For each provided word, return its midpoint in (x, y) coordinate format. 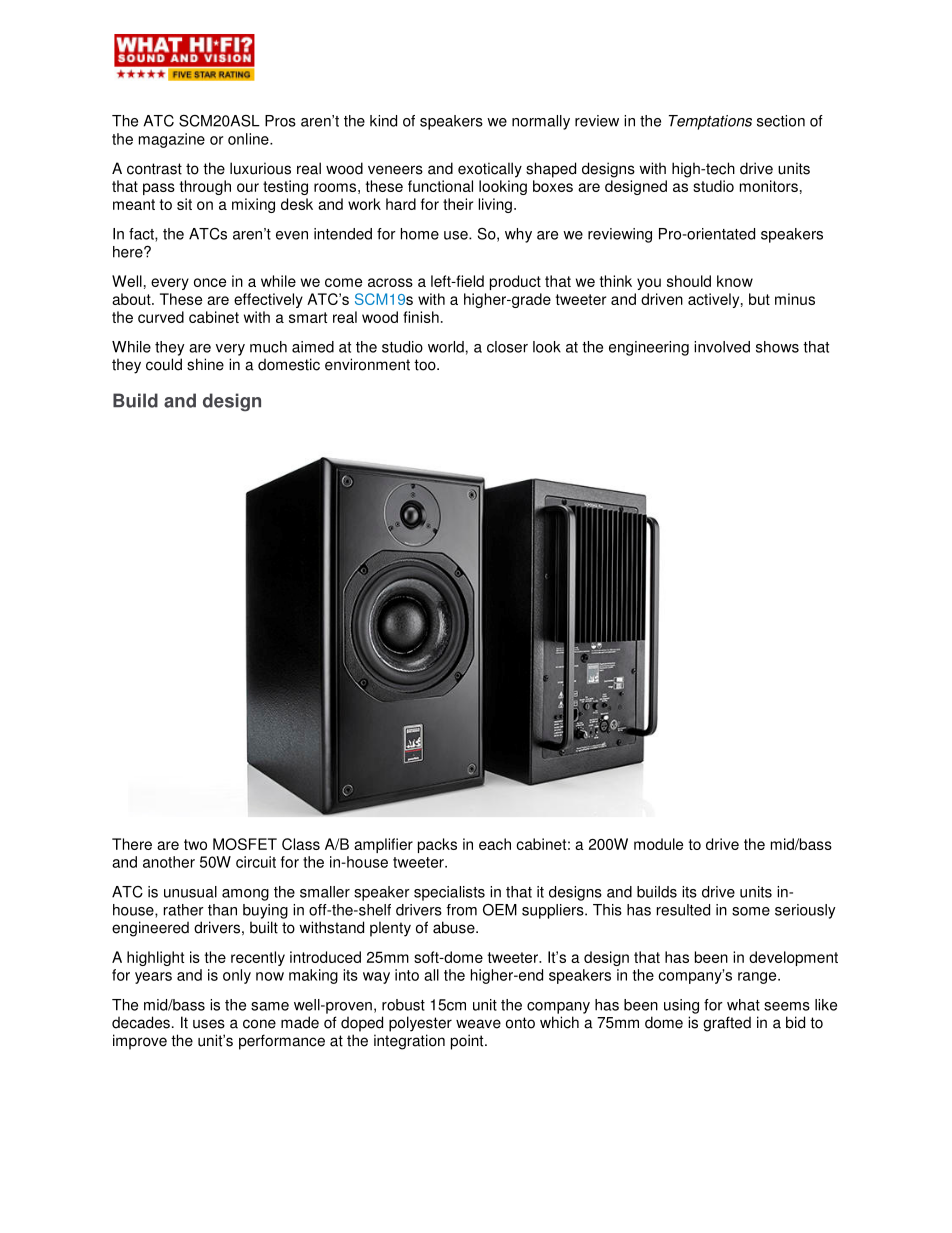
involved (722, 347)
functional (440, 186)
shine (205, 364)
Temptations (710, 122)
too (426, 365)
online (249, 139)
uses (209, 1024)
